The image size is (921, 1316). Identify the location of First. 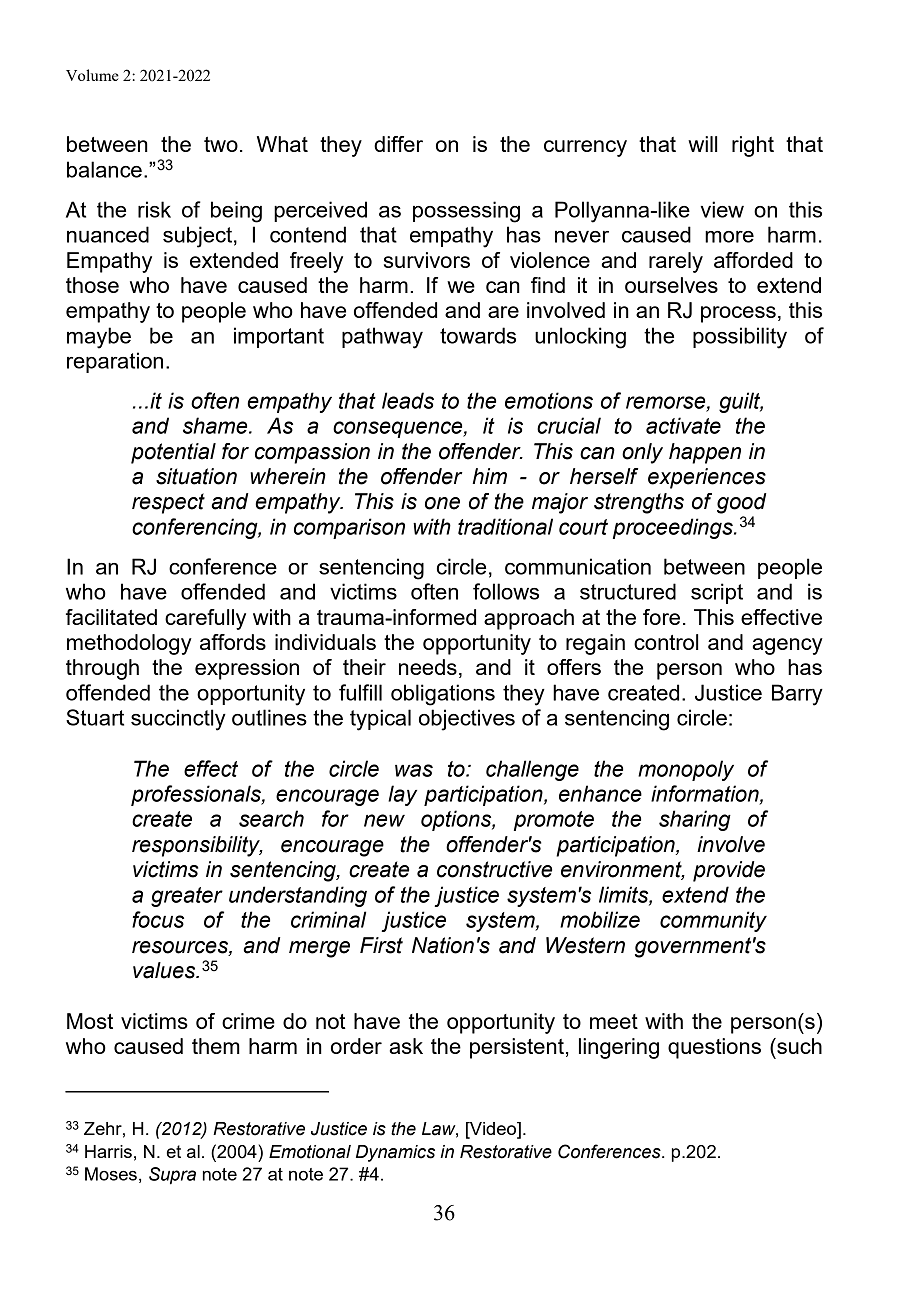
(381, 945).
